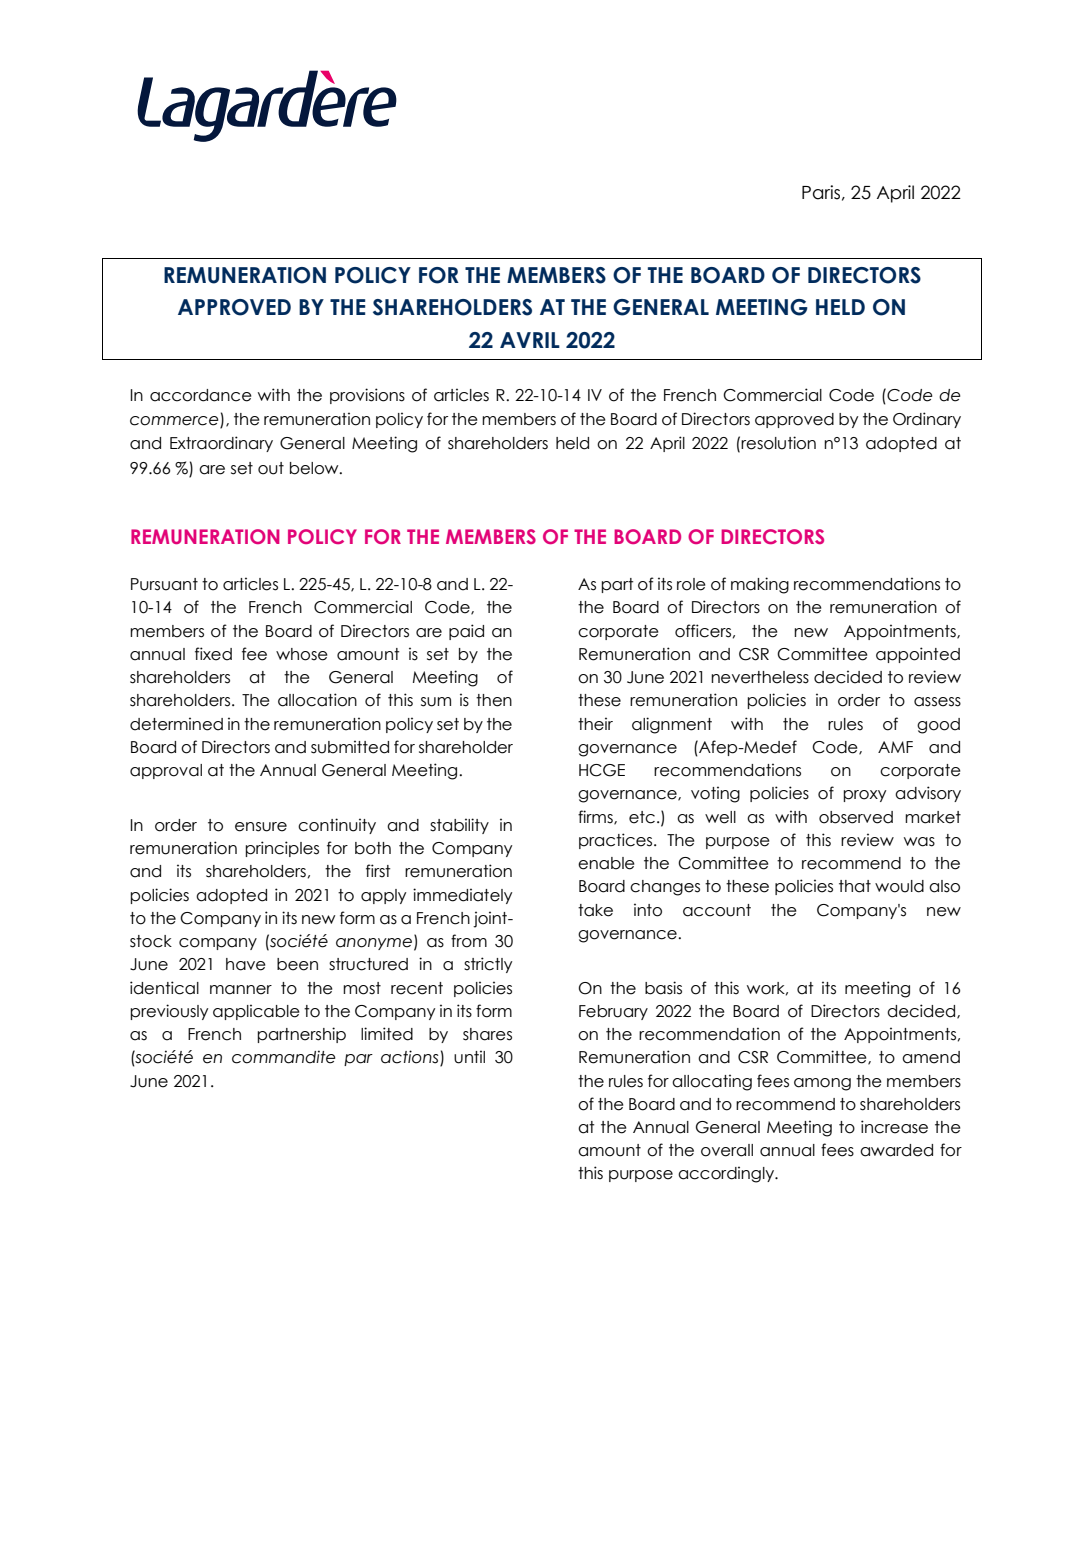 This screenshot has width=1091, height=1542. I want to click on AVRIL, so click(530, 340).
